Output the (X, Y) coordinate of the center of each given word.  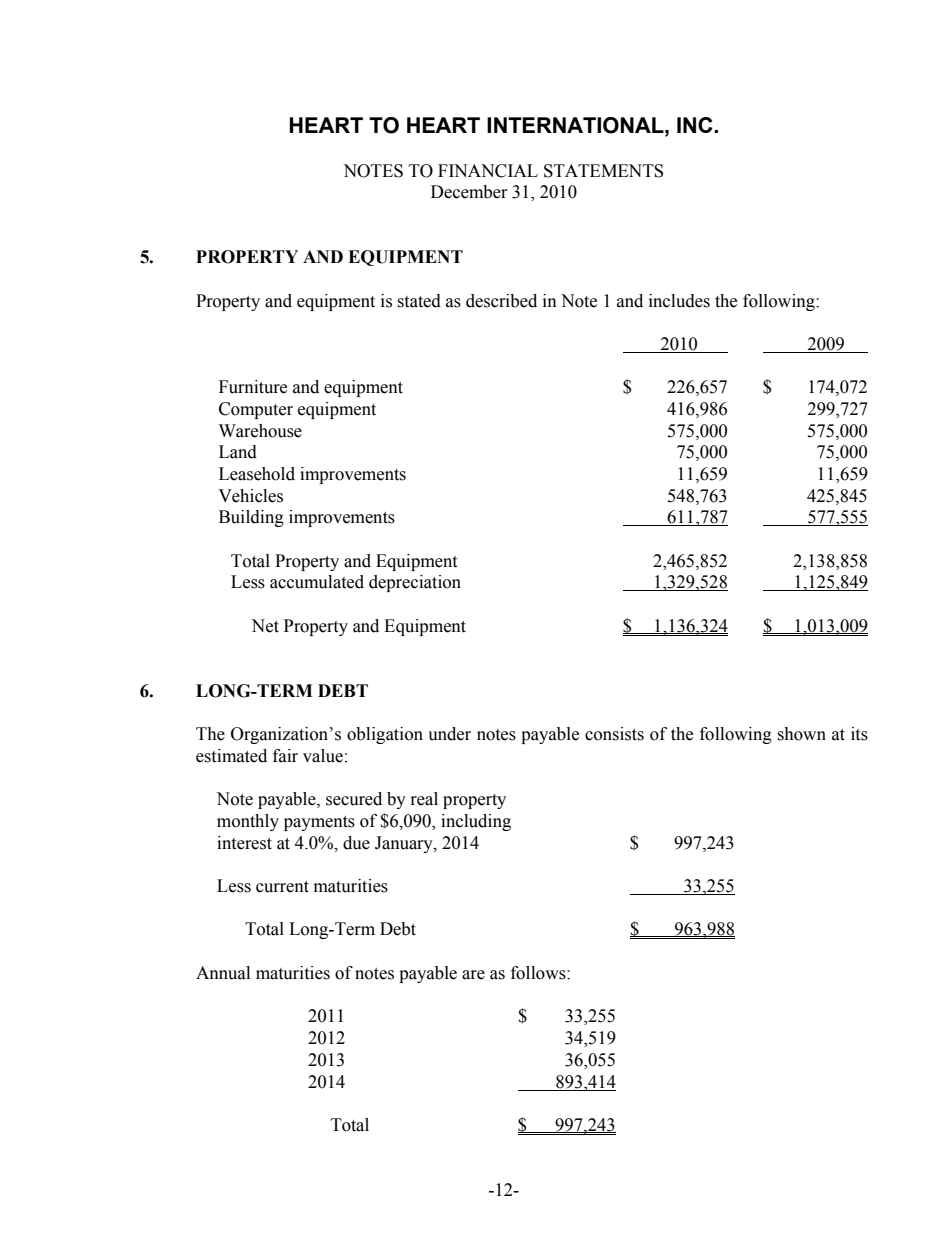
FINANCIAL (488, 171)
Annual (223, 973)
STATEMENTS (603, 171)
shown (801, 734)
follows (539, 973)
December (469, 192)
